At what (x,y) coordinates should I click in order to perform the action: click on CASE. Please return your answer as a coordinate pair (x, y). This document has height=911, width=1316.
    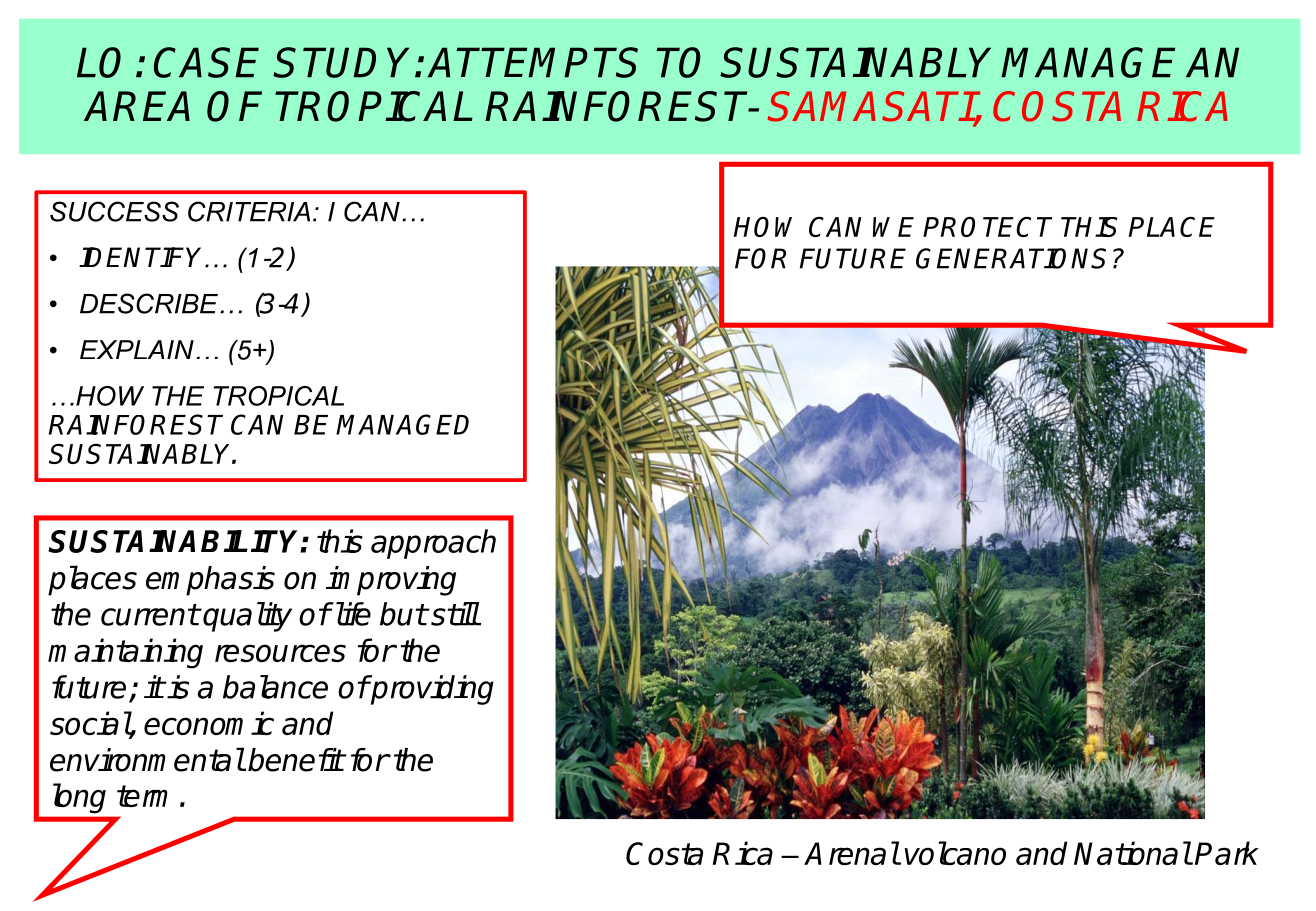
    Looking at the image, I should click on (206, 62).
